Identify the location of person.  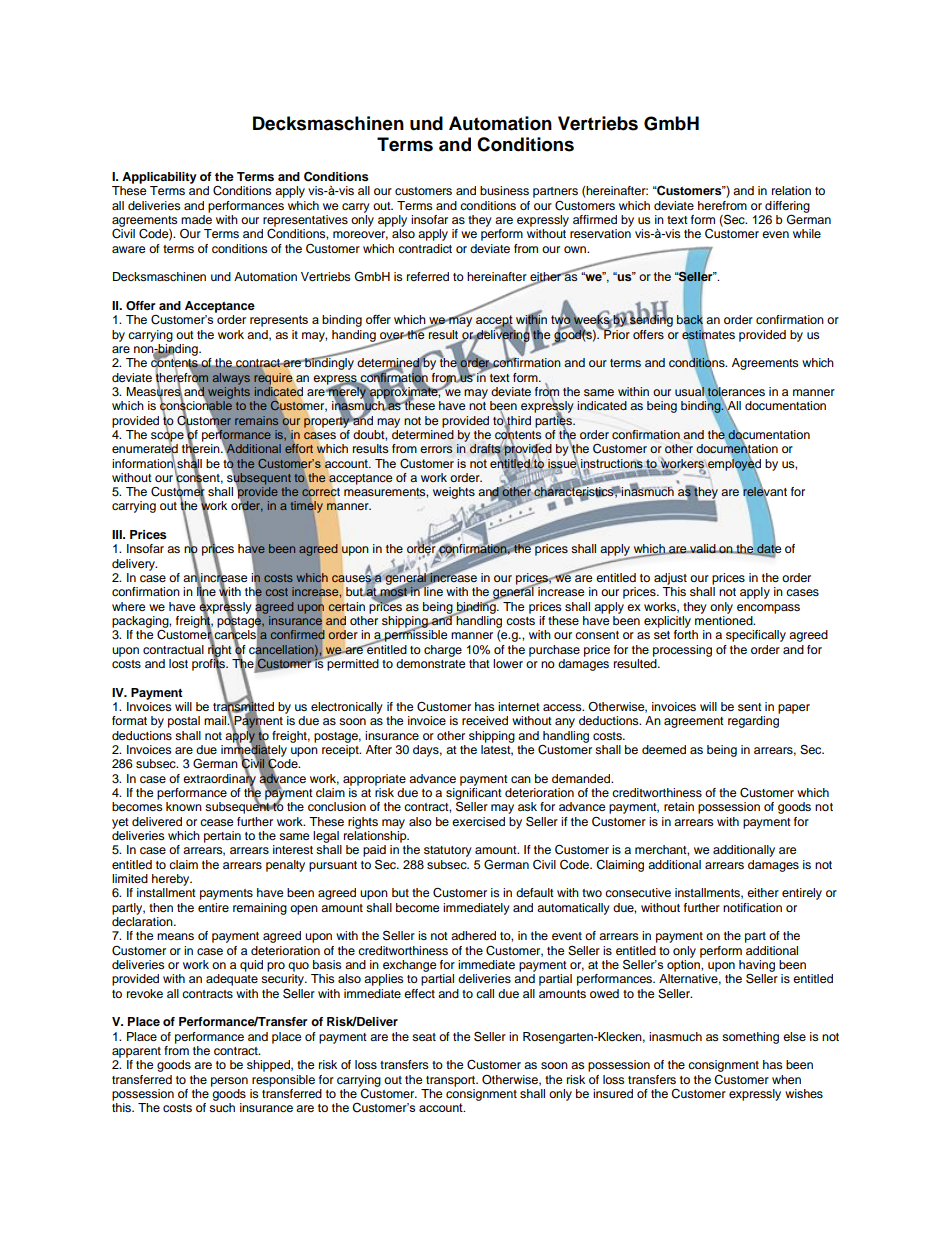
(229, 1082).
